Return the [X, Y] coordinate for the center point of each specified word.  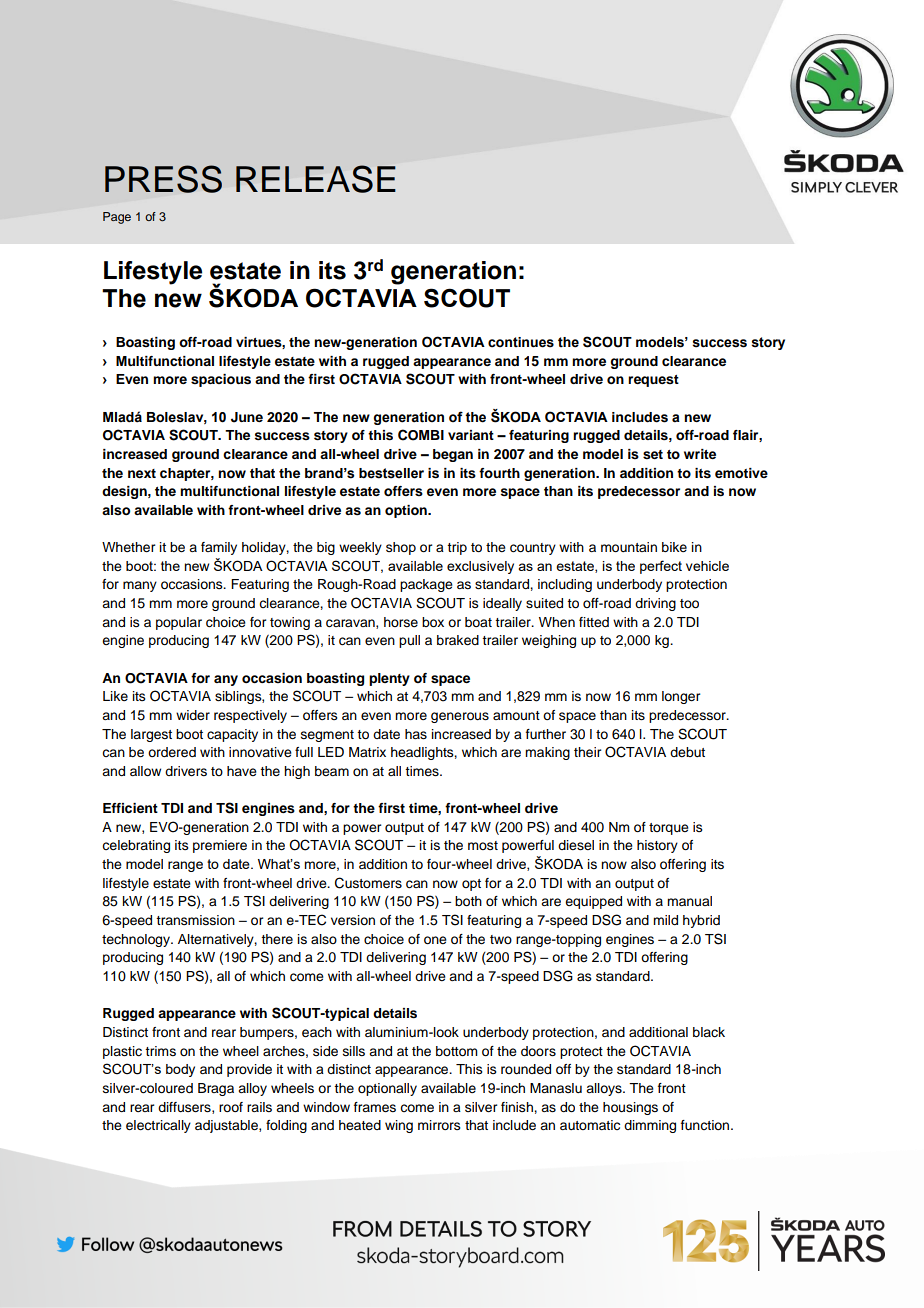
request [653, 381]
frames [375, 1107]
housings [630, 1108]
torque [669, 829]
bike [674, 547]
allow [145, 771]
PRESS [163, 179]
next [142, 473]
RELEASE [316, 179]
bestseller [391, 473]
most [483, 845]
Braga [216, 1089]
